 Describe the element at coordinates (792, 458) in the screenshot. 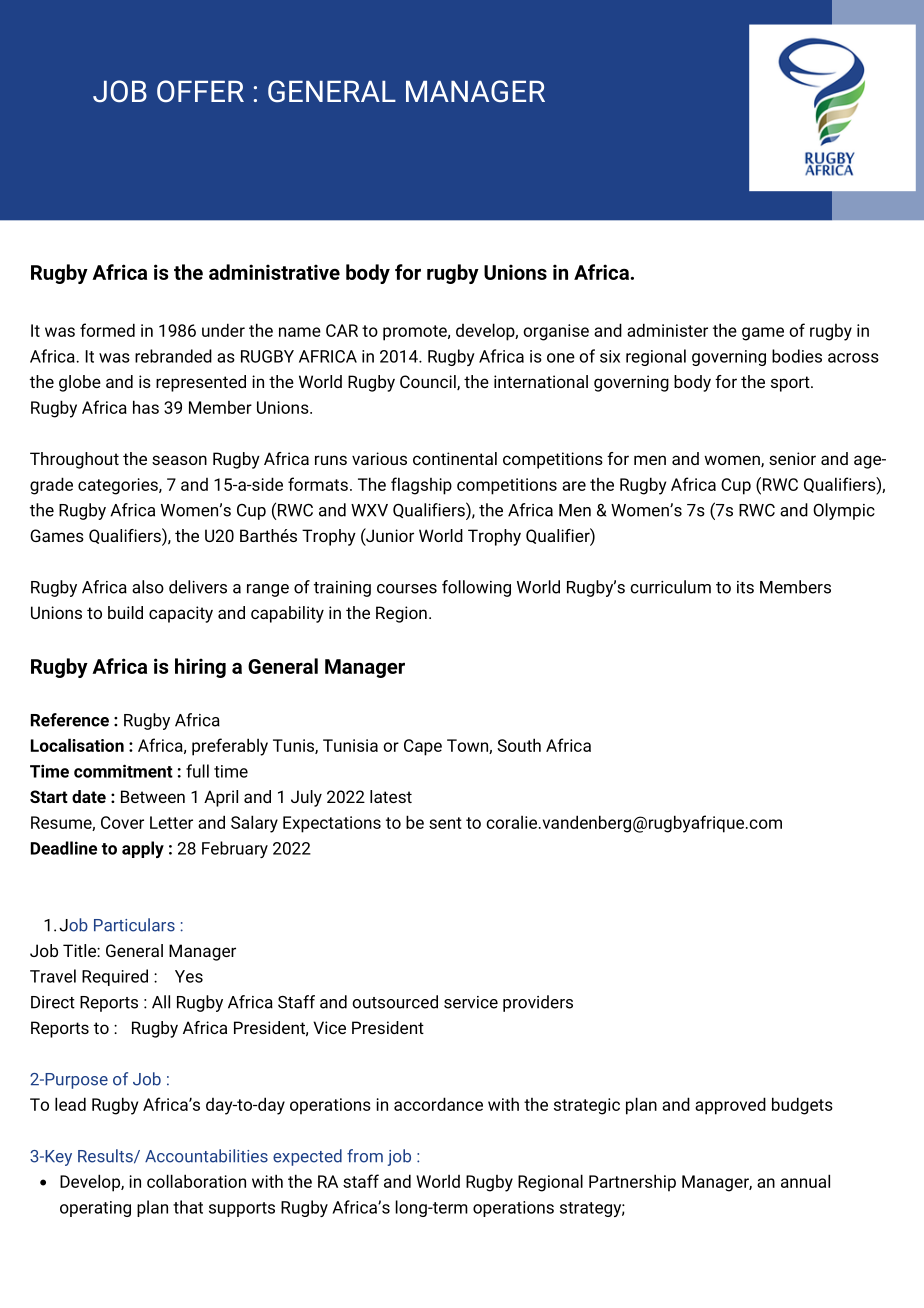

I see `senior` at that location.
